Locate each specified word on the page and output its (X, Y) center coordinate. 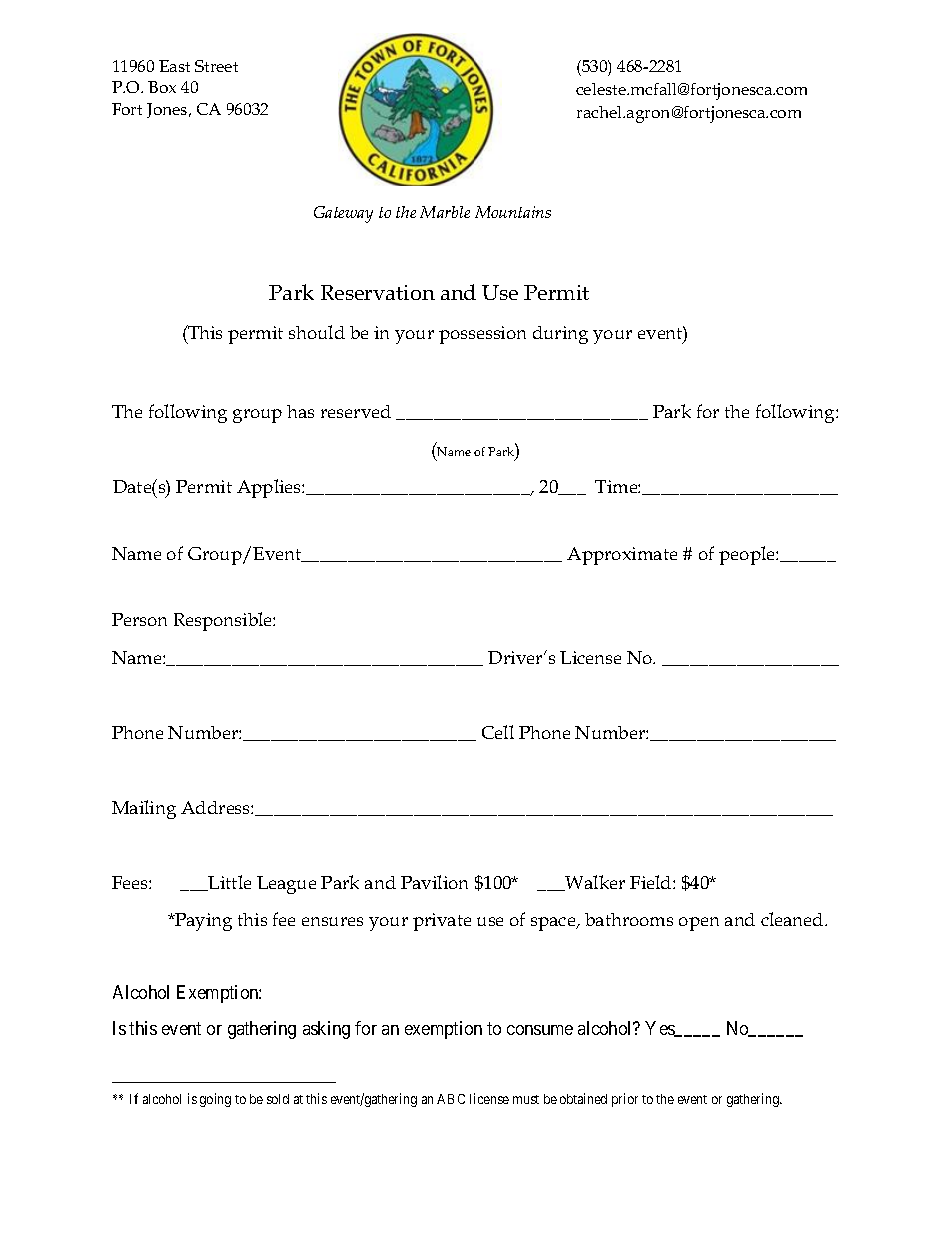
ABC (451, 1099)
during (560, 335)
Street (216, 66)
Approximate (622, 556)
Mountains (513, 212)
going (215, 1100)
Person (139, 619)
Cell (498, 732)
